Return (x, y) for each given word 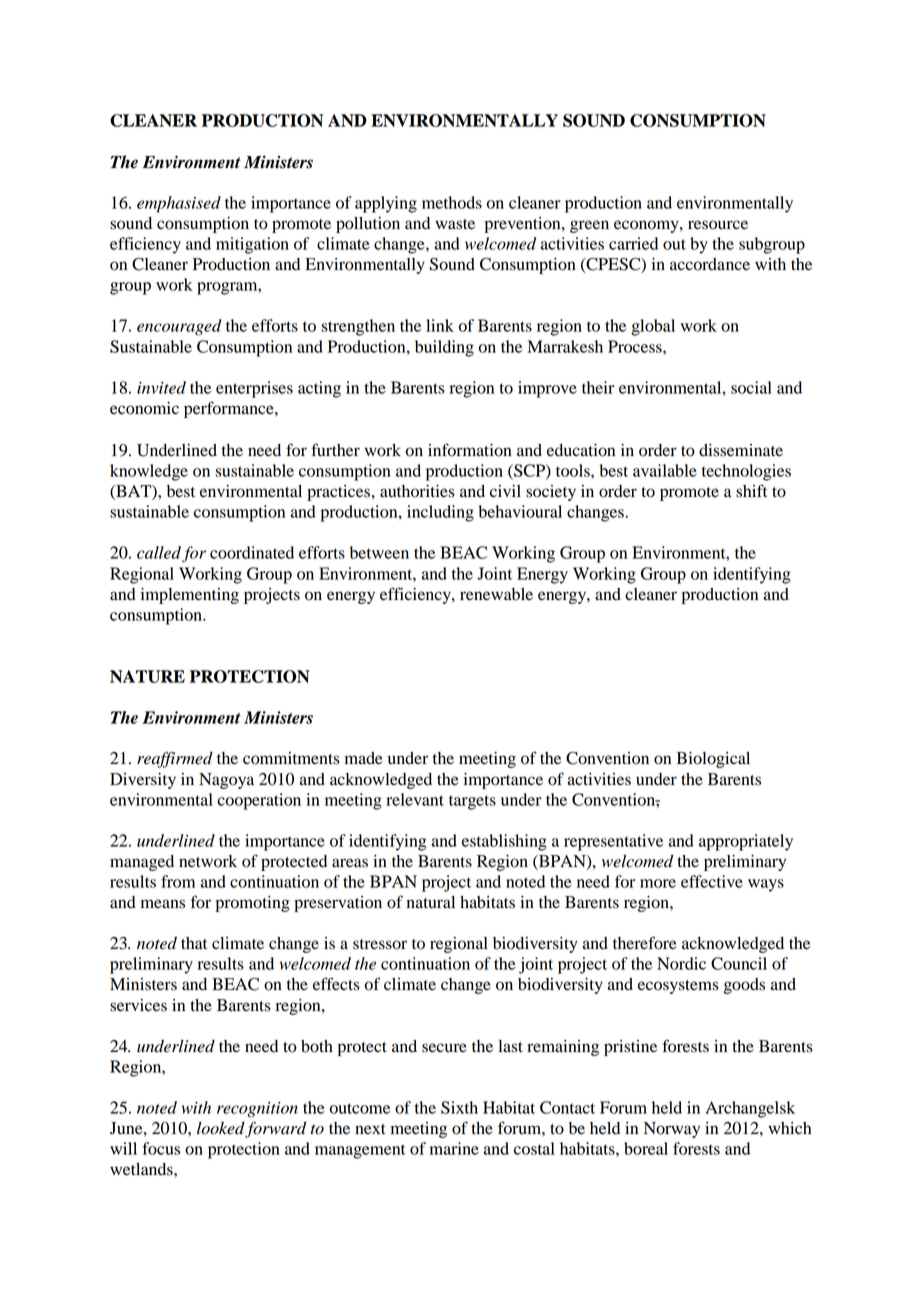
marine (454, 1148)
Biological (713, 760)
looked (221, 1129)
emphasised (179, 204)
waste (455, 224)
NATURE (147, 676)
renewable (496, 594)
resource (718, 225)
